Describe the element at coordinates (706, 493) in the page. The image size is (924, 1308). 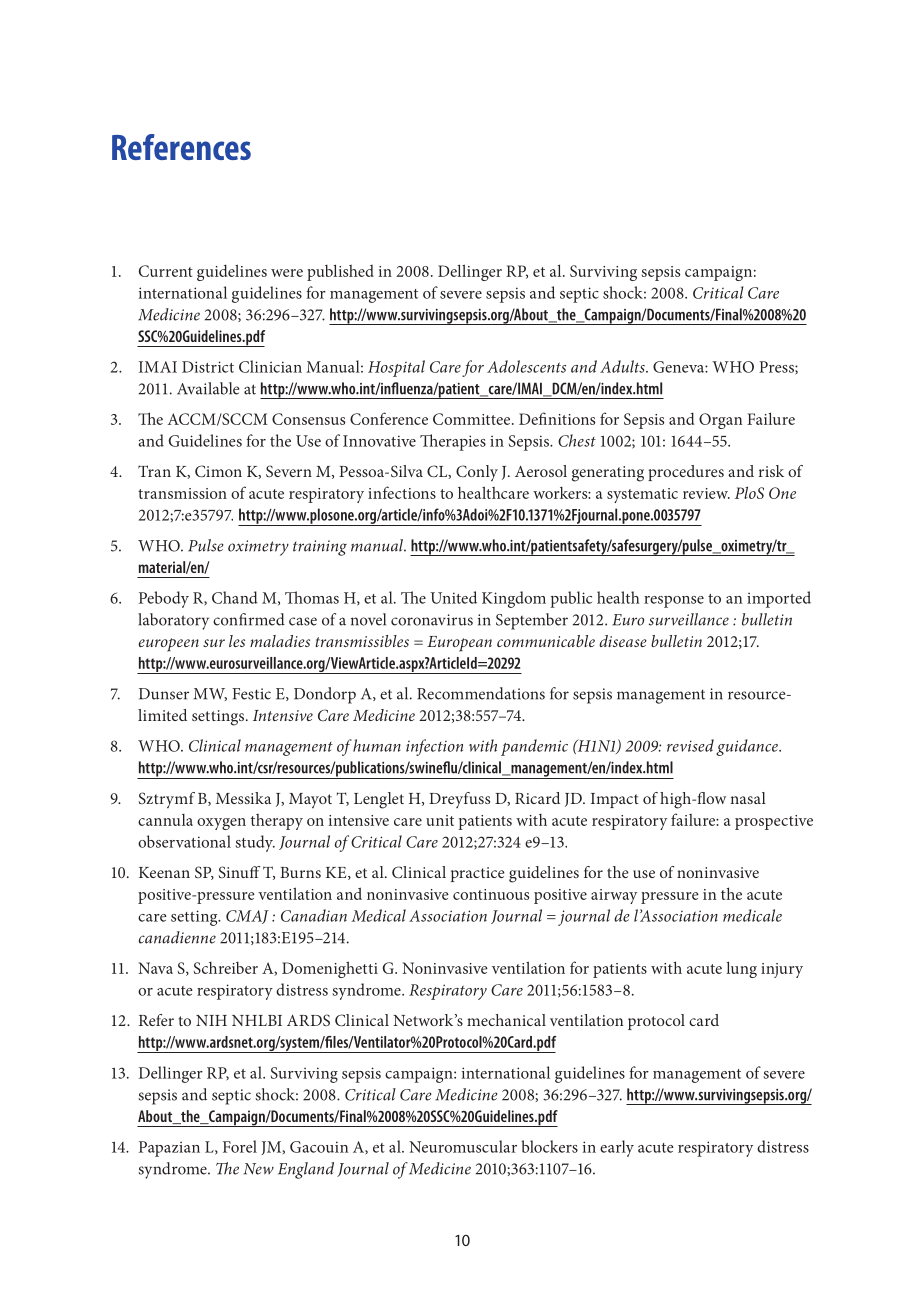
I see `review` at that location.
